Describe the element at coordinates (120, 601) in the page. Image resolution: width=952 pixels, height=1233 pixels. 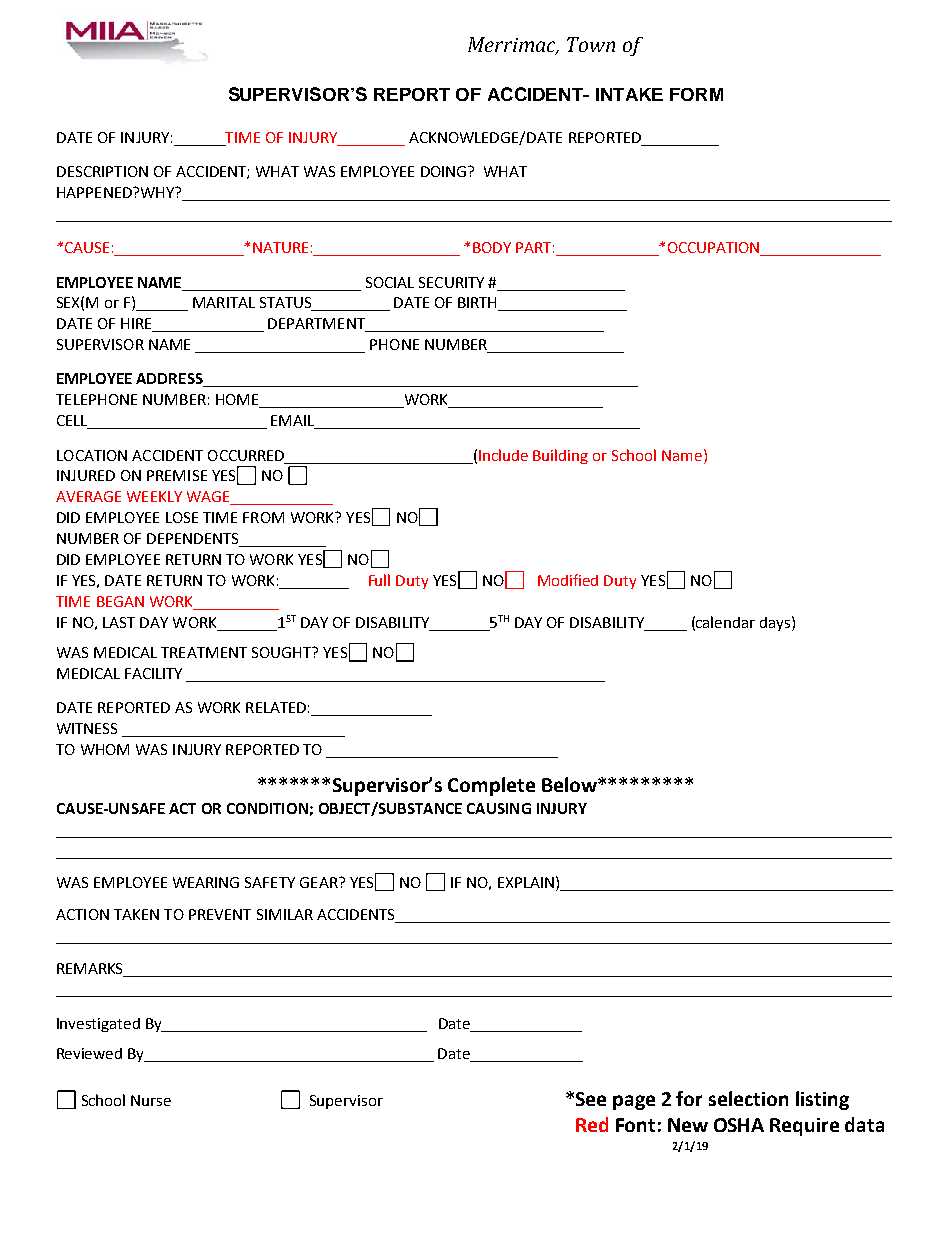
I see `BEGAN` at that location.
